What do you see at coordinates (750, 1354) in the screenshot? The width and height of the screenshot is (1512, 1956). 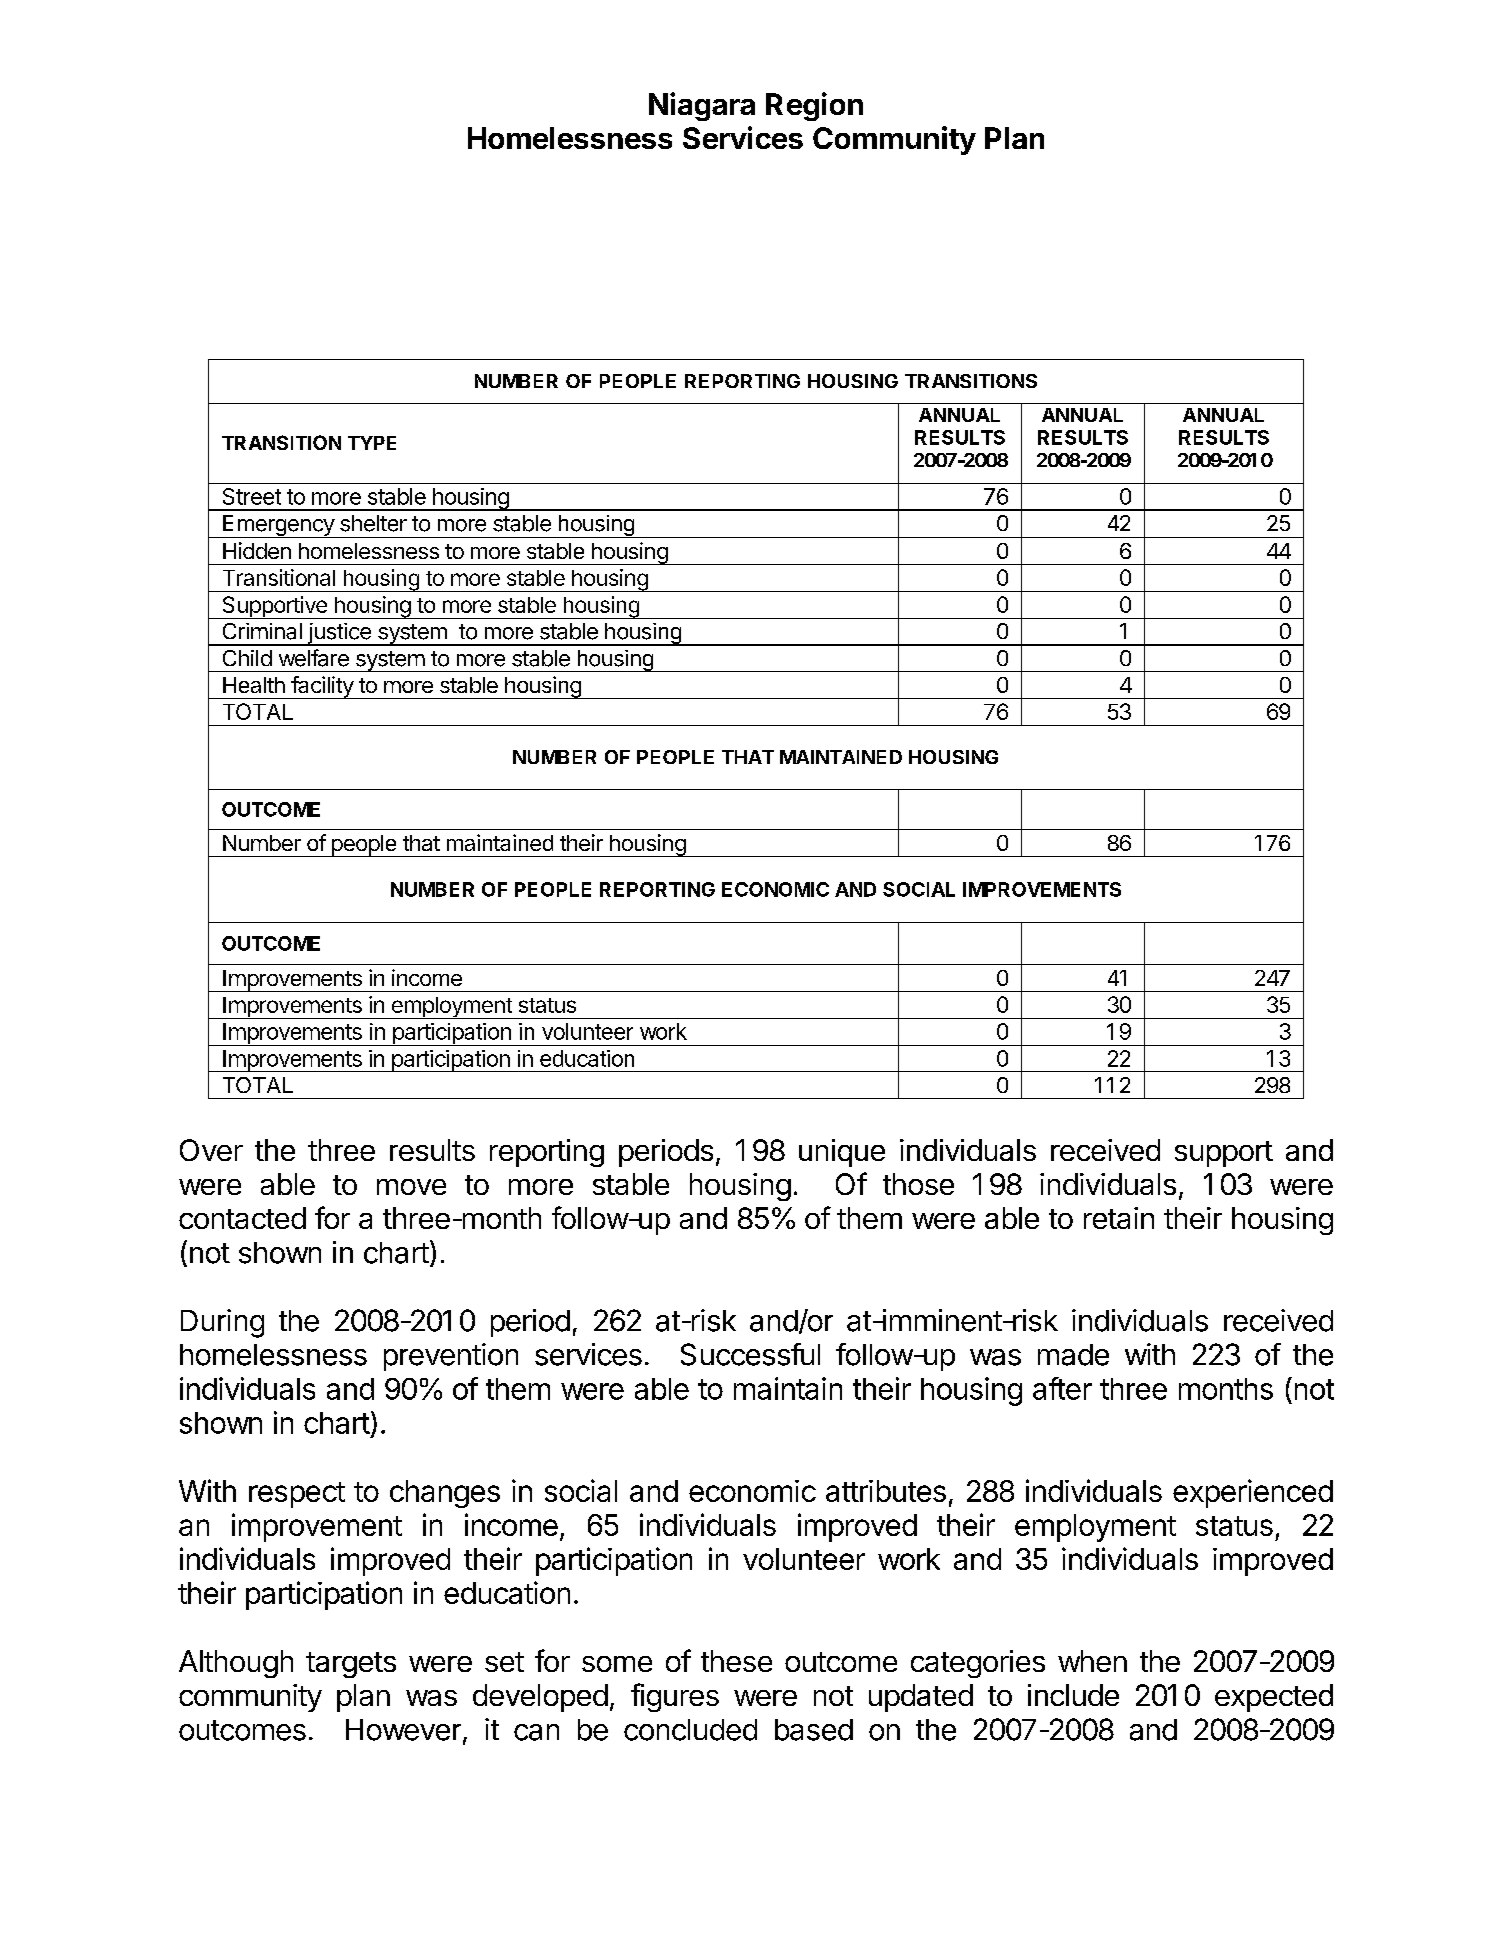 I see `Successful` at bounding box center [750, 1354].
